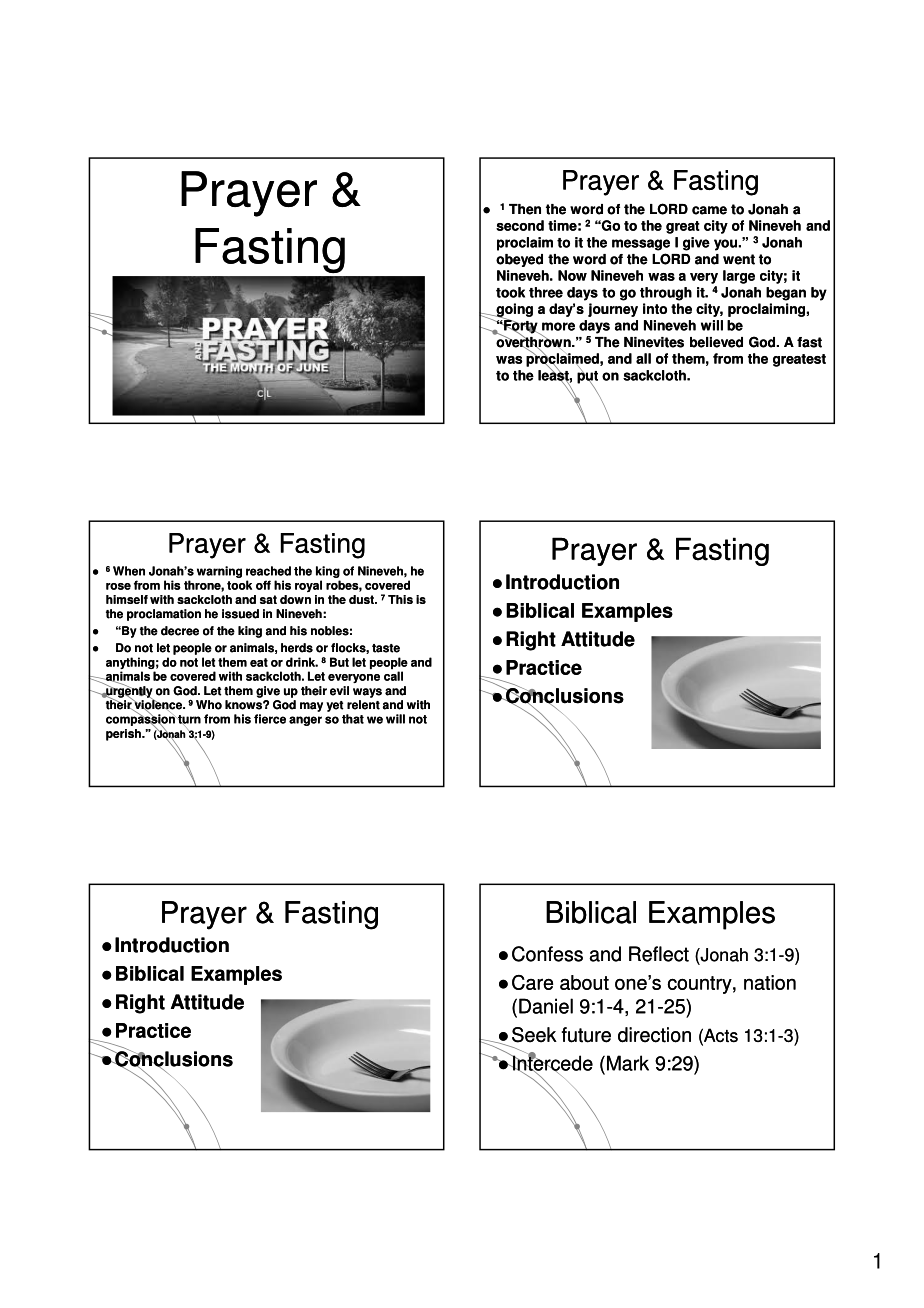 The image size is (924, 1308). What do you see at coordinates (519, 260) in the screenshot?
I see `obeyed` at bounding box center [519, 260].
